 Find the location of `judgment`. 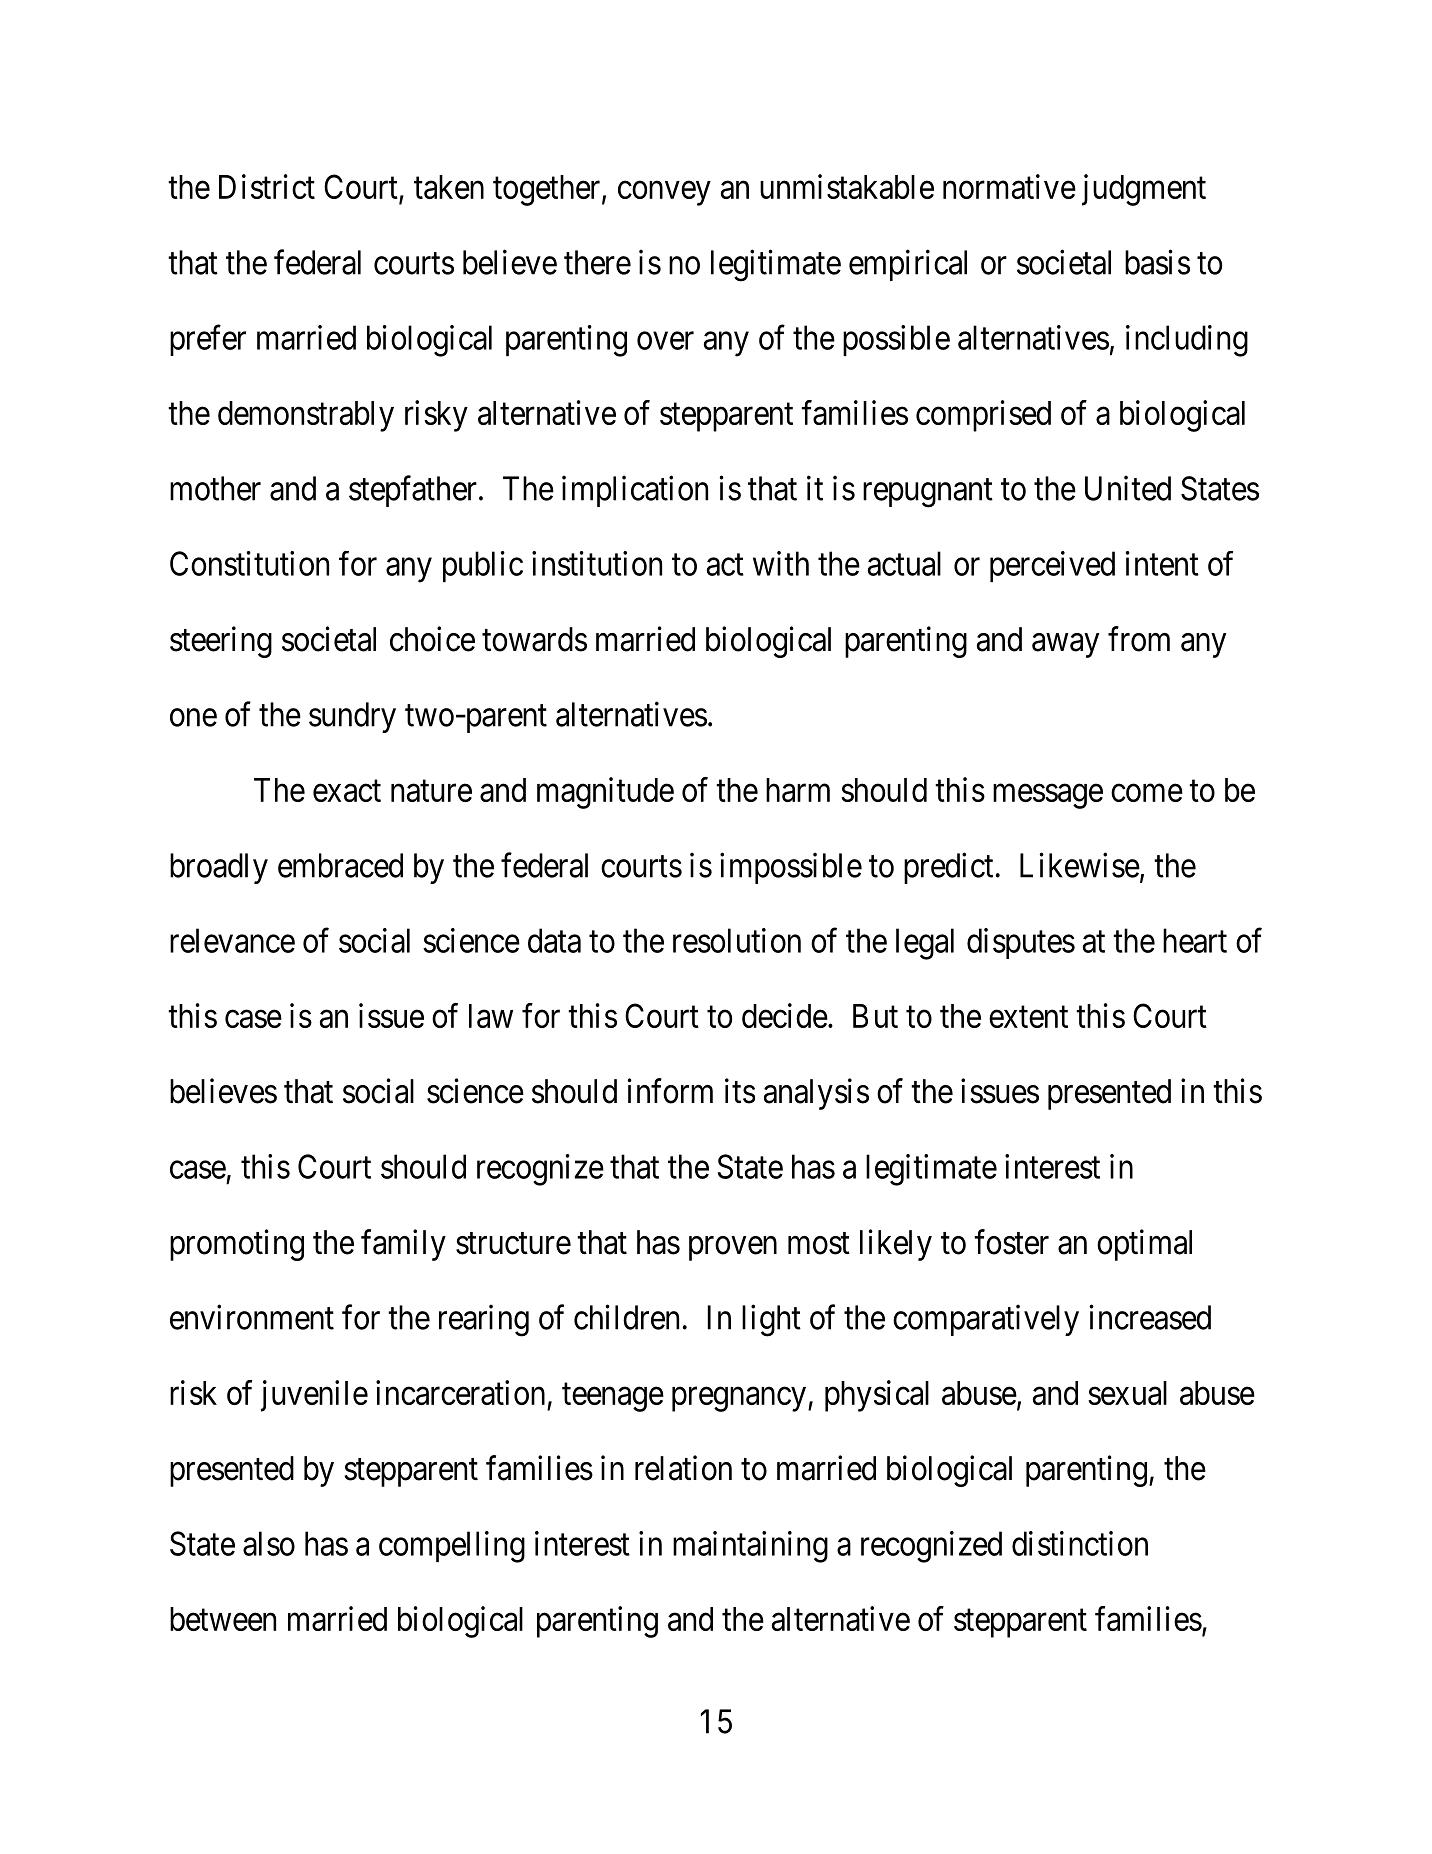

judgment is located at coordinates (1144, 190).
